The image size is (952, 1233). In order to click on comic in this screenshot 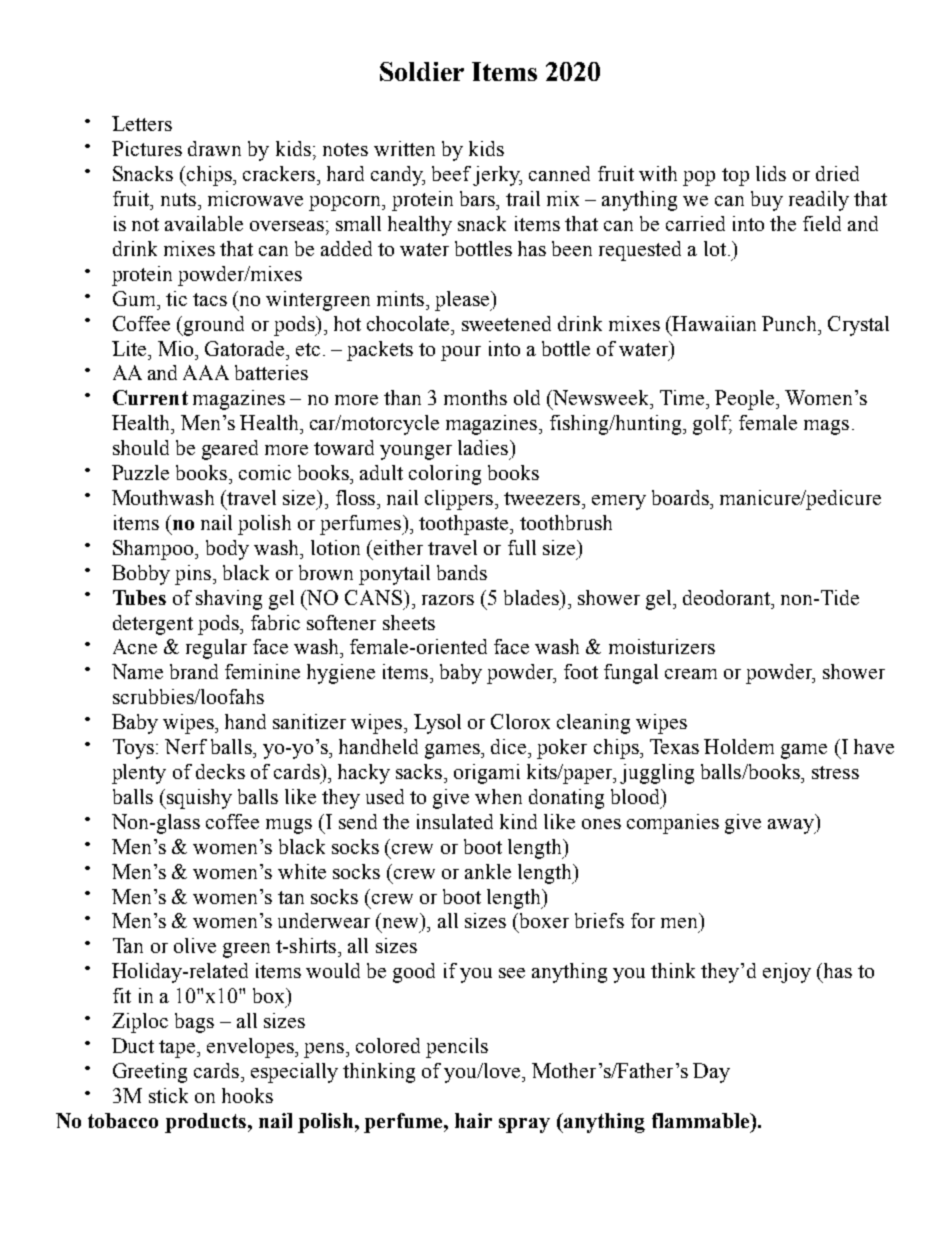, I will do `click(265, 472)`.
